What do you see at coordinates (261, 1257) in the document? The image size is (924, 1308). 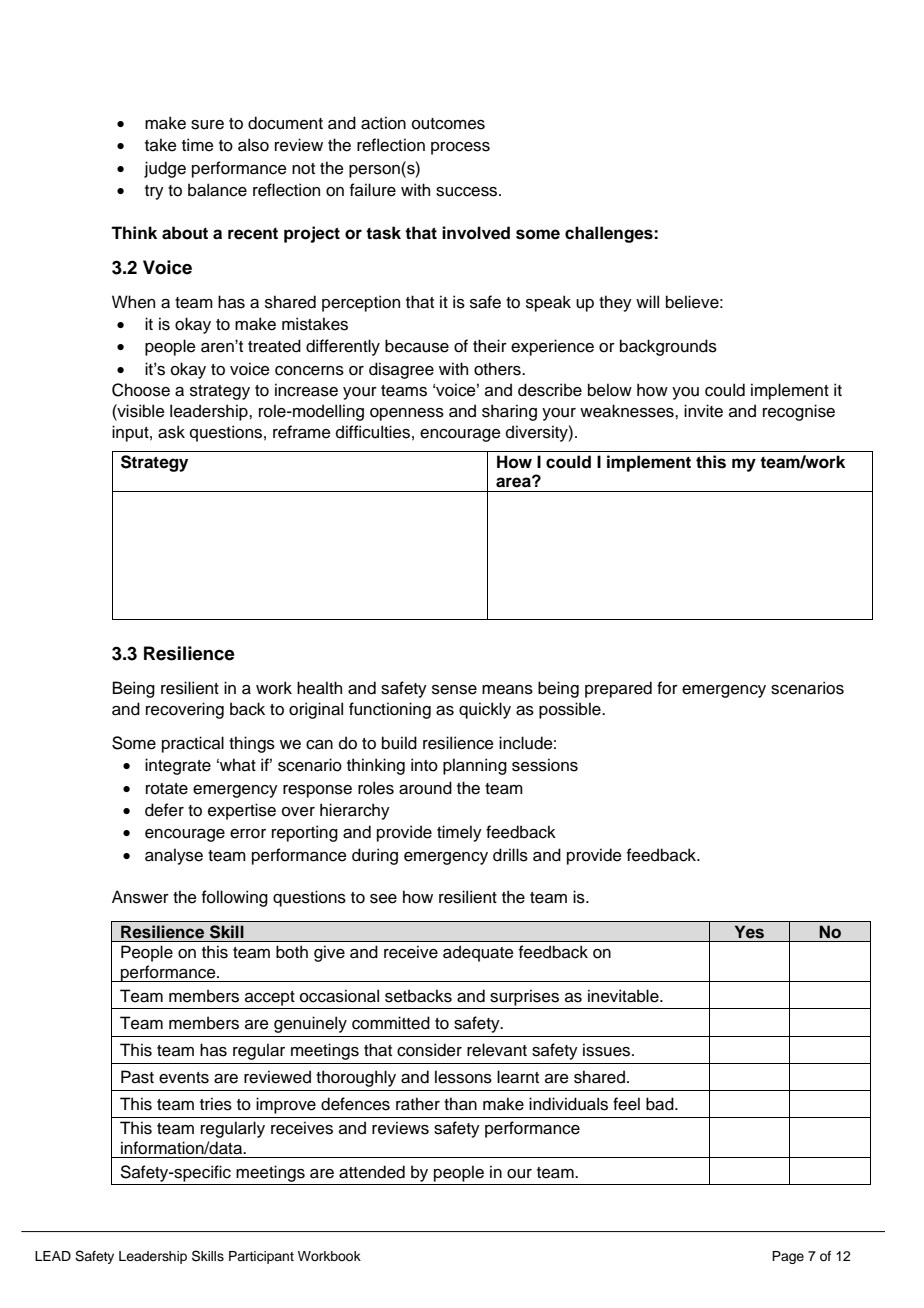 I see `Participant` at bounding box center [261, 1257].
